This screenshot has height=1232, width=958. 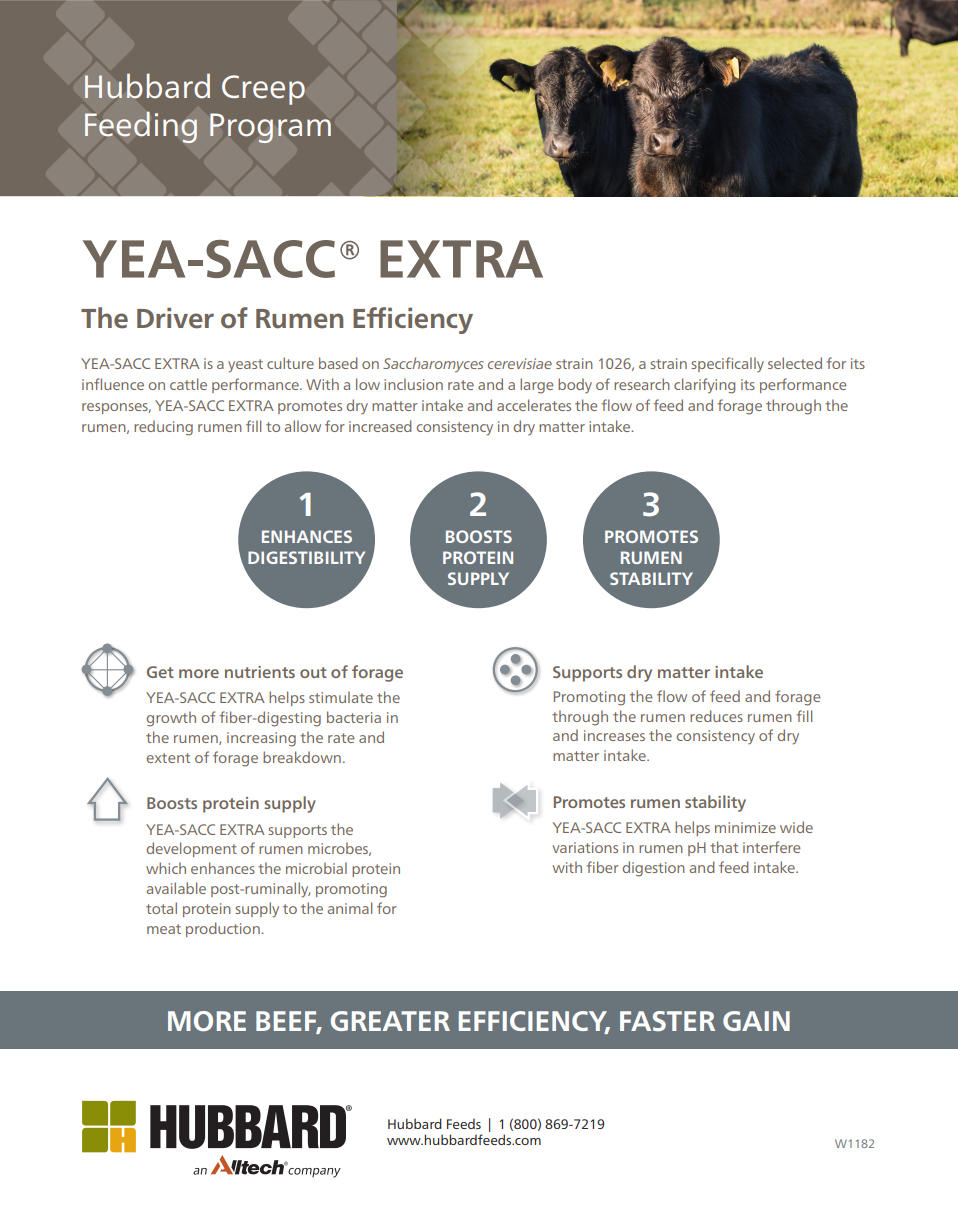 What do you see at coordinates (390, 1021) in the screenshot?
I see `GREATER` at bounding box center [390, 1021].
